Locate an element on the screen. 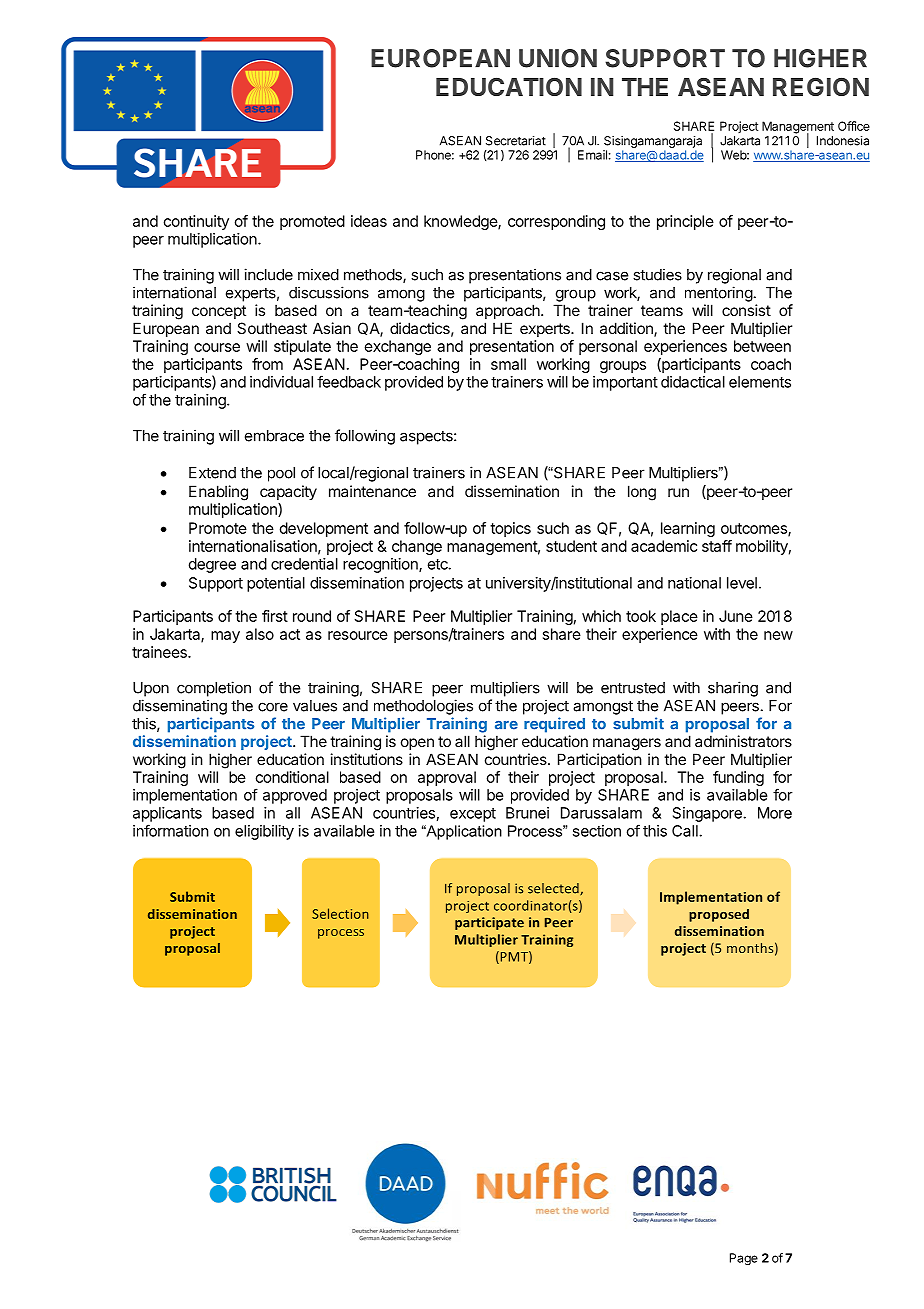 The width and height of the screenshot is (924, 1309). selected is located at coordinates (554, 889).
